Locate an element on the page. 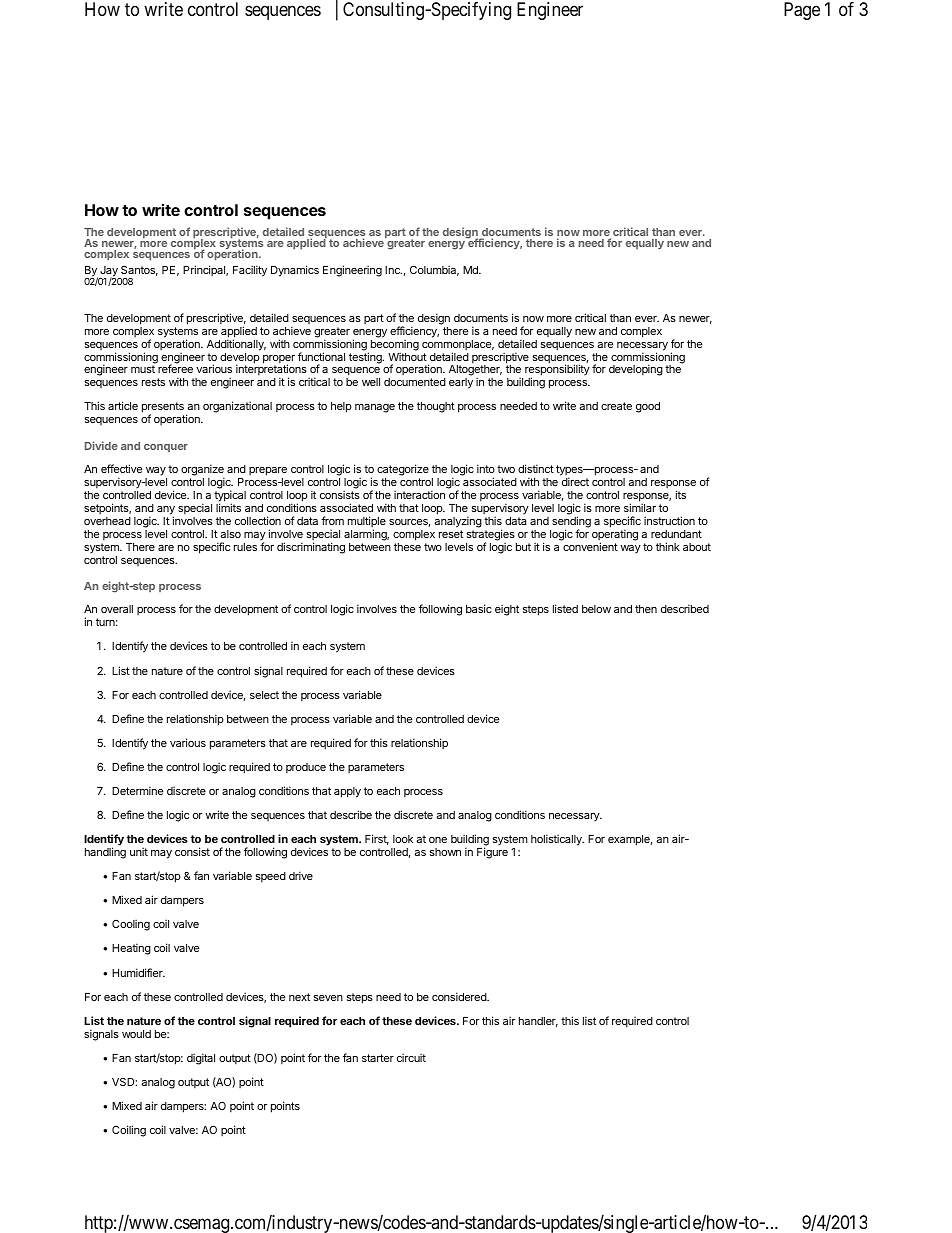 This document has height=1233, width=952. digital is located at coordinates (201, 1059).
